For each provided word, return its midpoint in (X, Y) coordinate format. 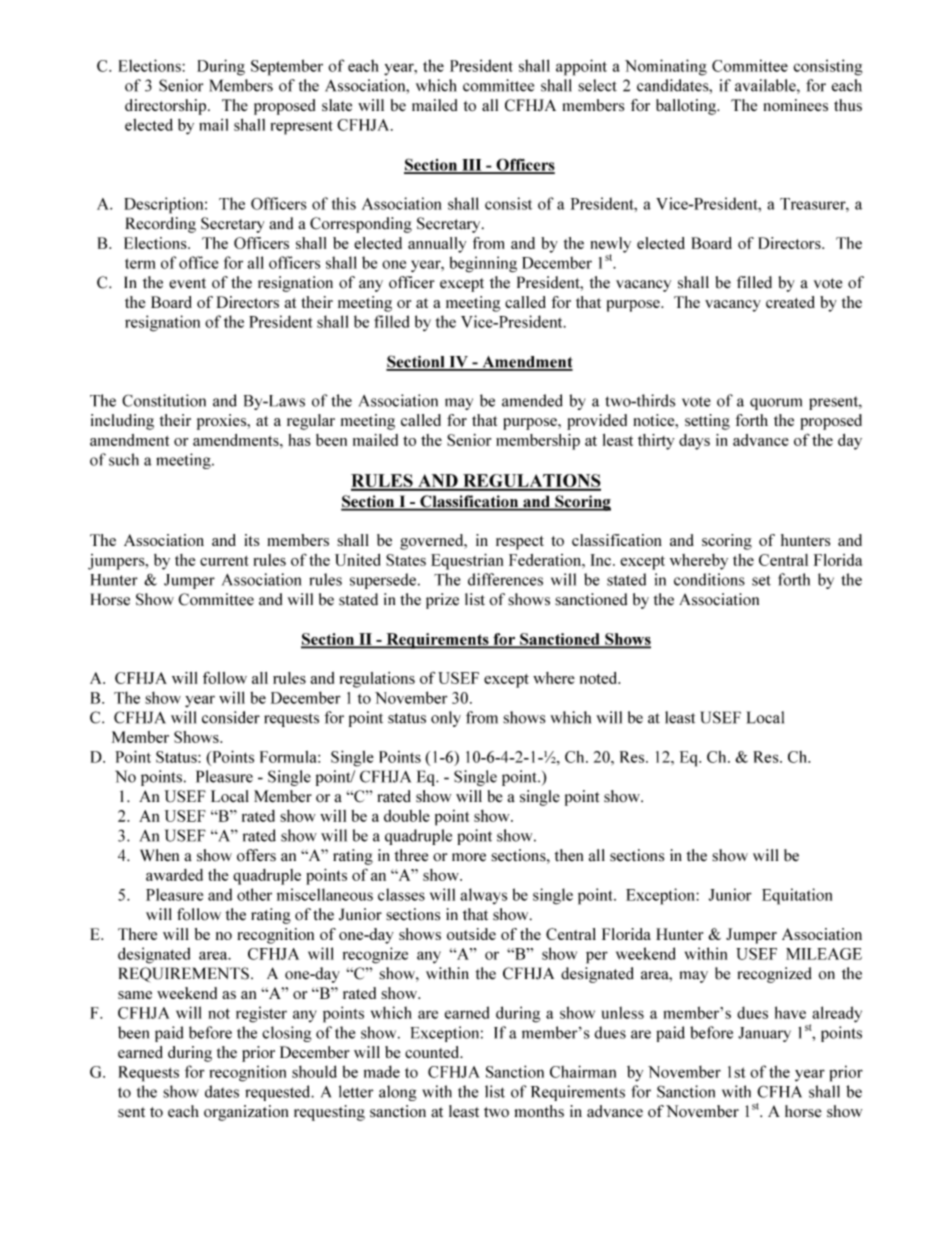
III (472, 166)
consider (231, 717)
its (251, 540)
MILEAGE (824, 954)
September (287, 67)
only (446, 719)
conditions (709, 579)
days (694, 442)
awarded (174, 875)
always (483, 896)
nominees (796, 105)
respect (520, 543)
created (790, 302)
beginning (483, 264)
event (187, 283)
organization (246, 1113)
